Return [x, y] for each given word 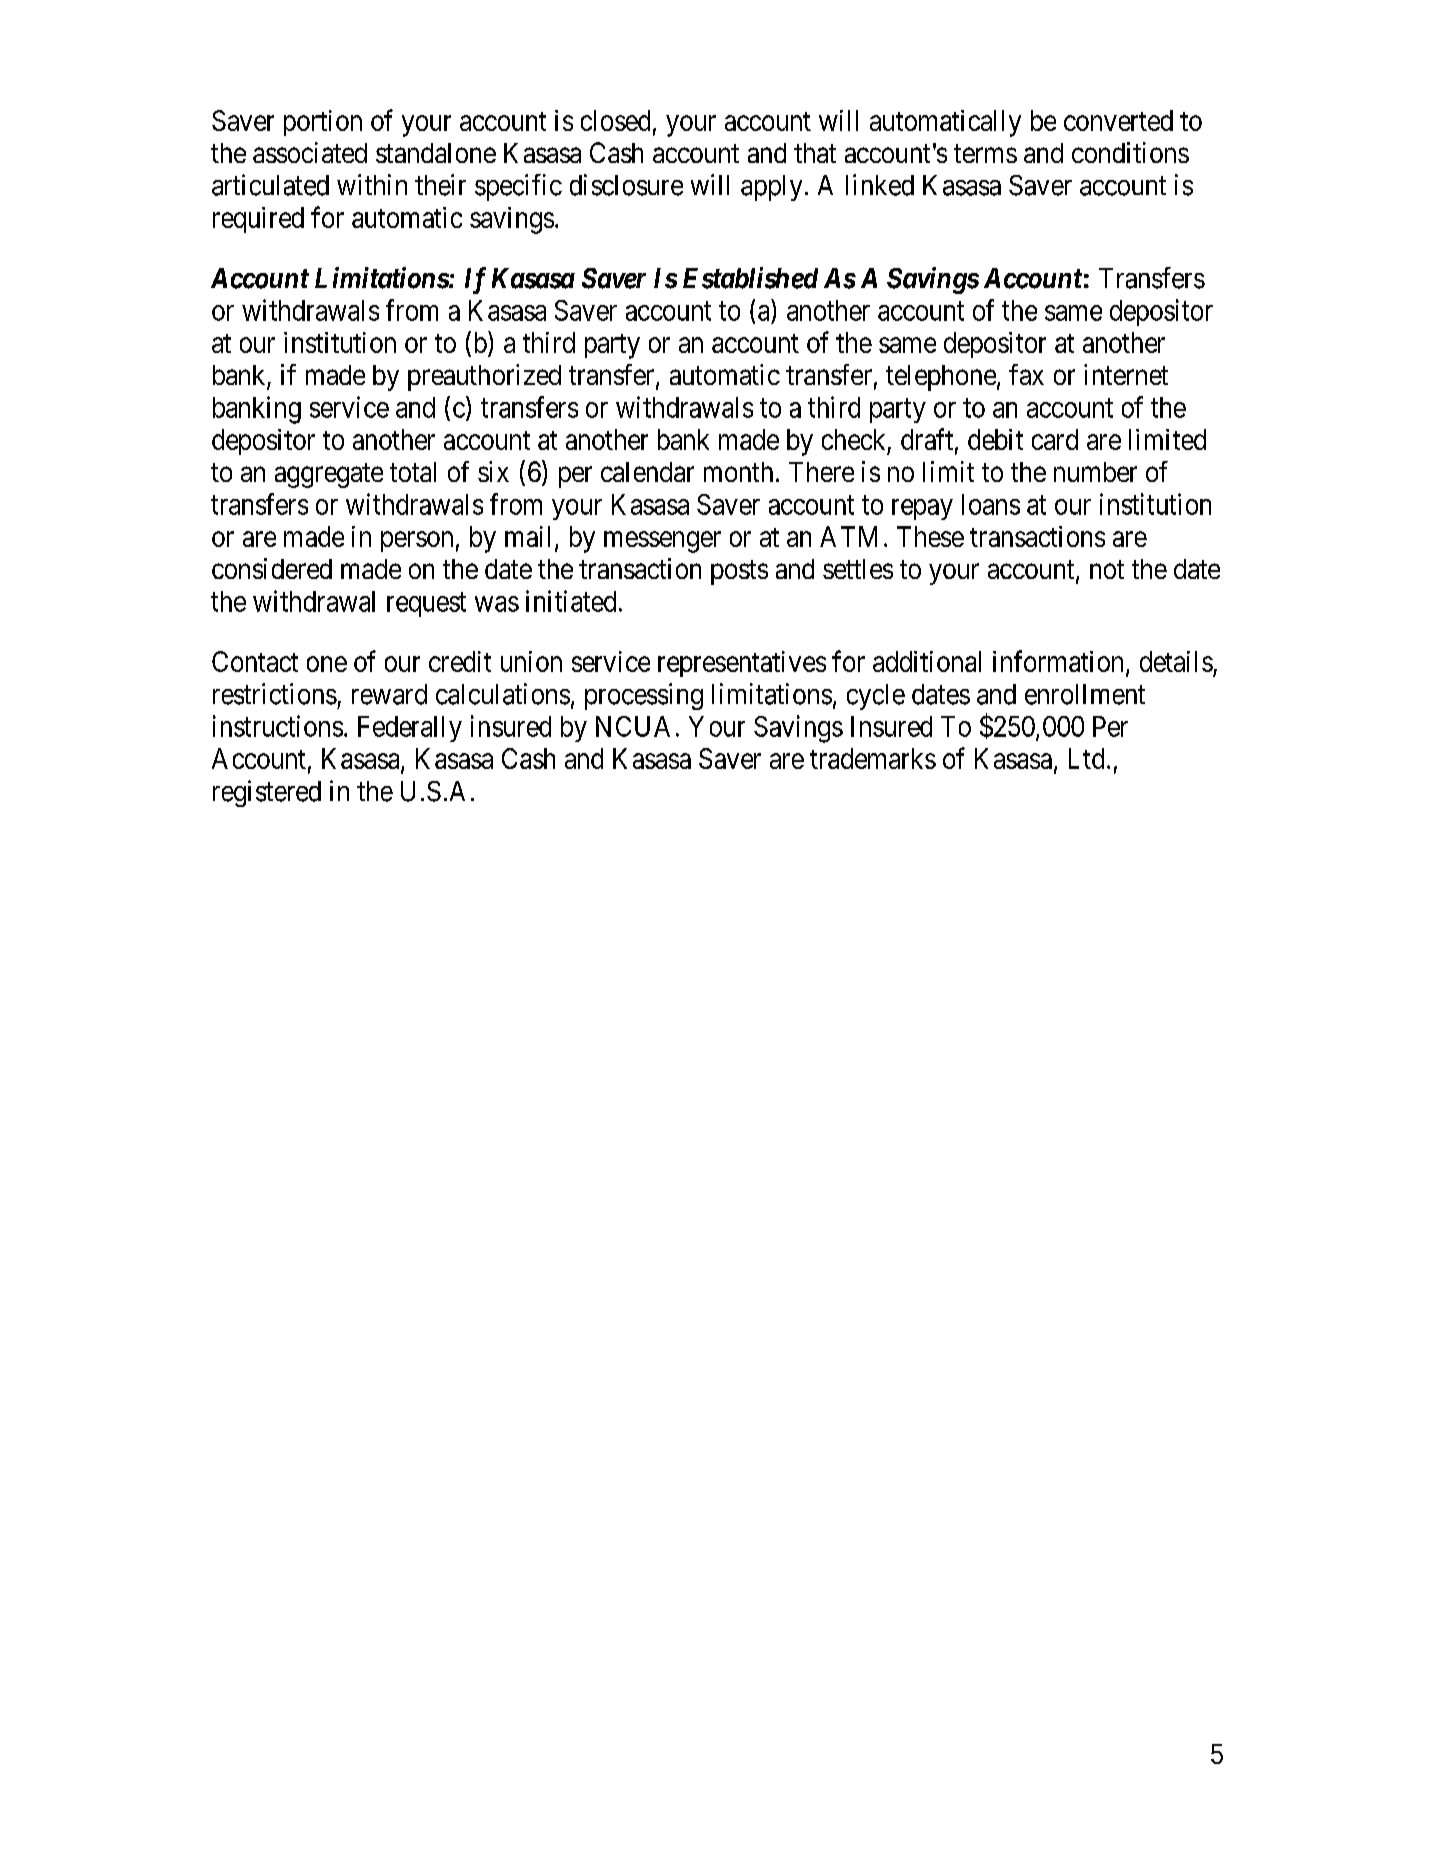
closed [615, 120]
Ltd [1086, 758]
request [426, 605]
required [258, 220]
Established [750, 278]
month [738, 472]
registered [267, 793]
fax [1026, 374]
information [1058, 661]
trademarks [873, 758]
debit [995, 439]
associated [310, 152]
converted [1118, 120]
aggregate [329, 475]
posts [739, 572]
